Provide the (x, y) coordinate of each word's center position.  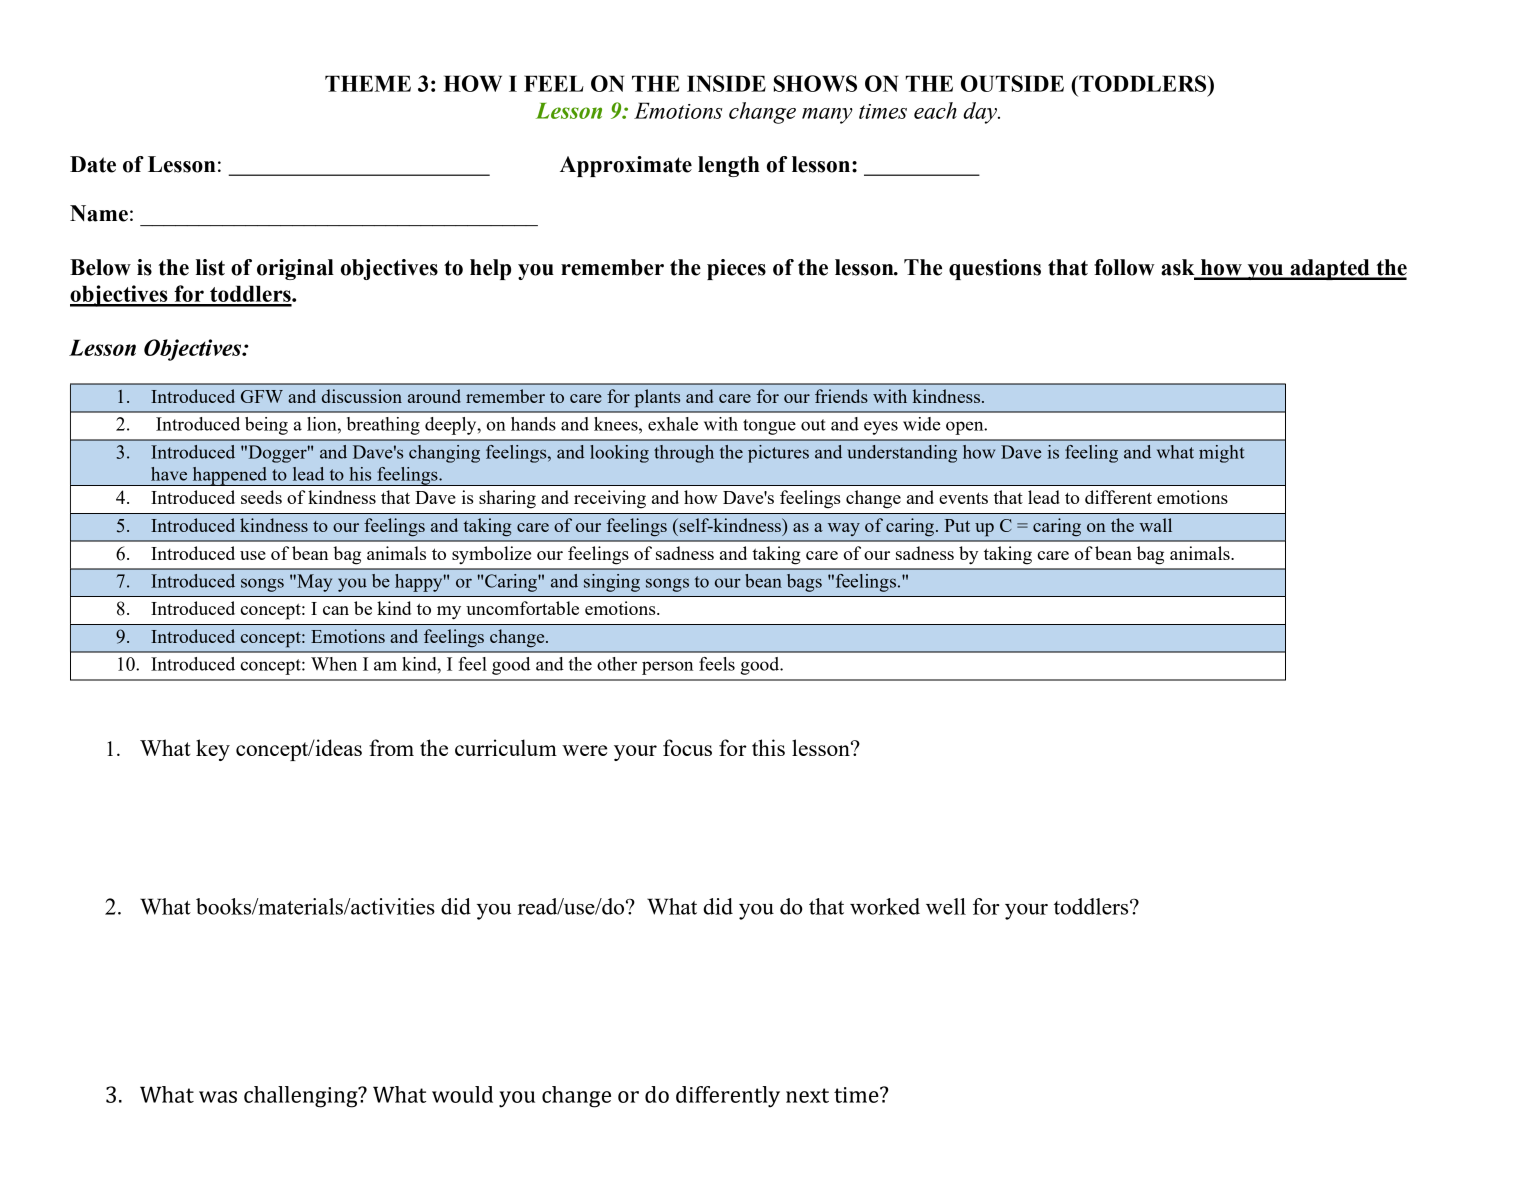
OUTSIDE (1012, 83)
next (807, 1095)
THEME (368, 83)
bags (804, 583)
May (313, 583)
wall (1155, 525)
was (218, 1097)
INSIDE (726, 83)
